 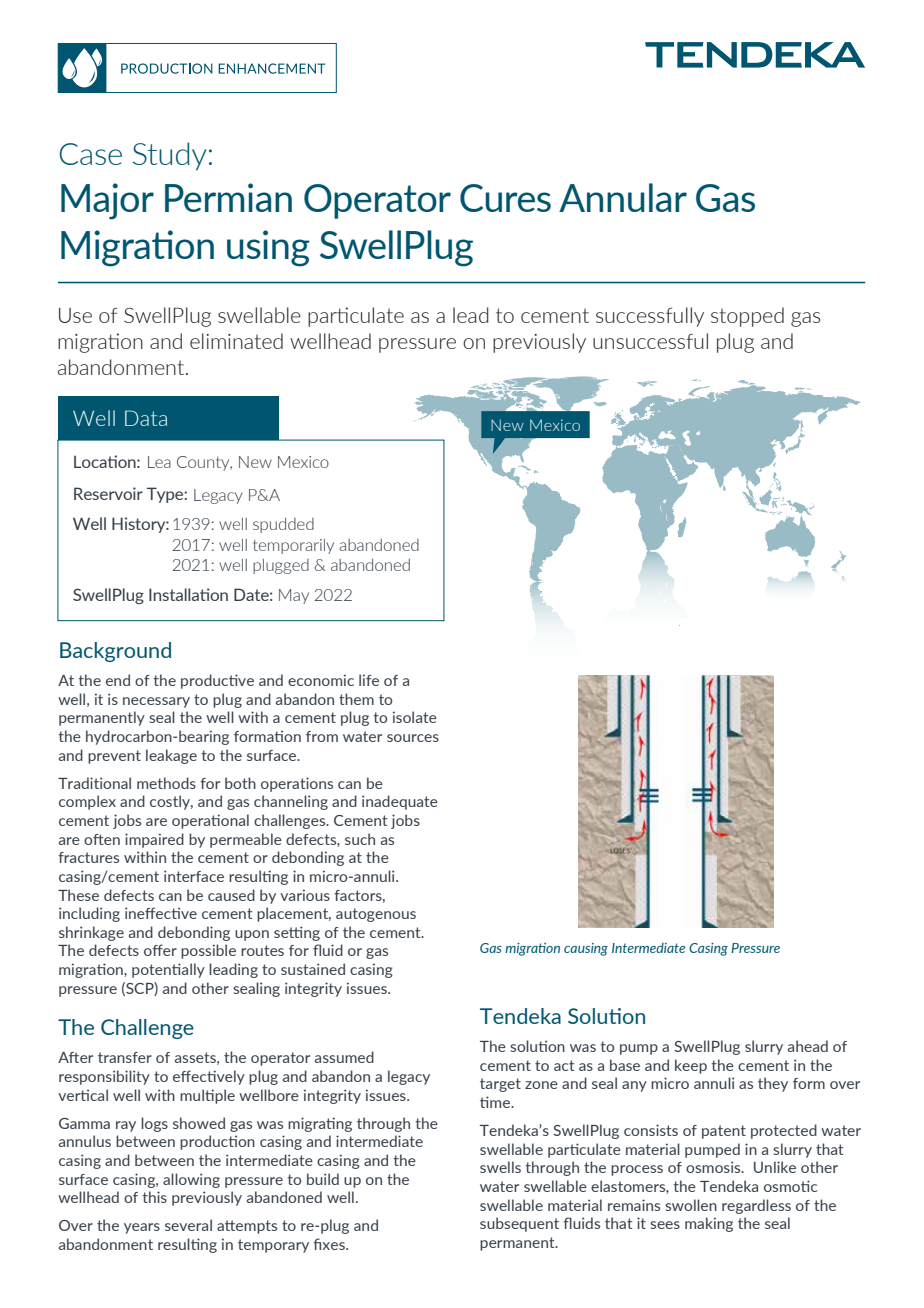 What do you see at coordinates (519, 1224) in the document?
I see `subsequent` at bounding box center [519, 1224].
